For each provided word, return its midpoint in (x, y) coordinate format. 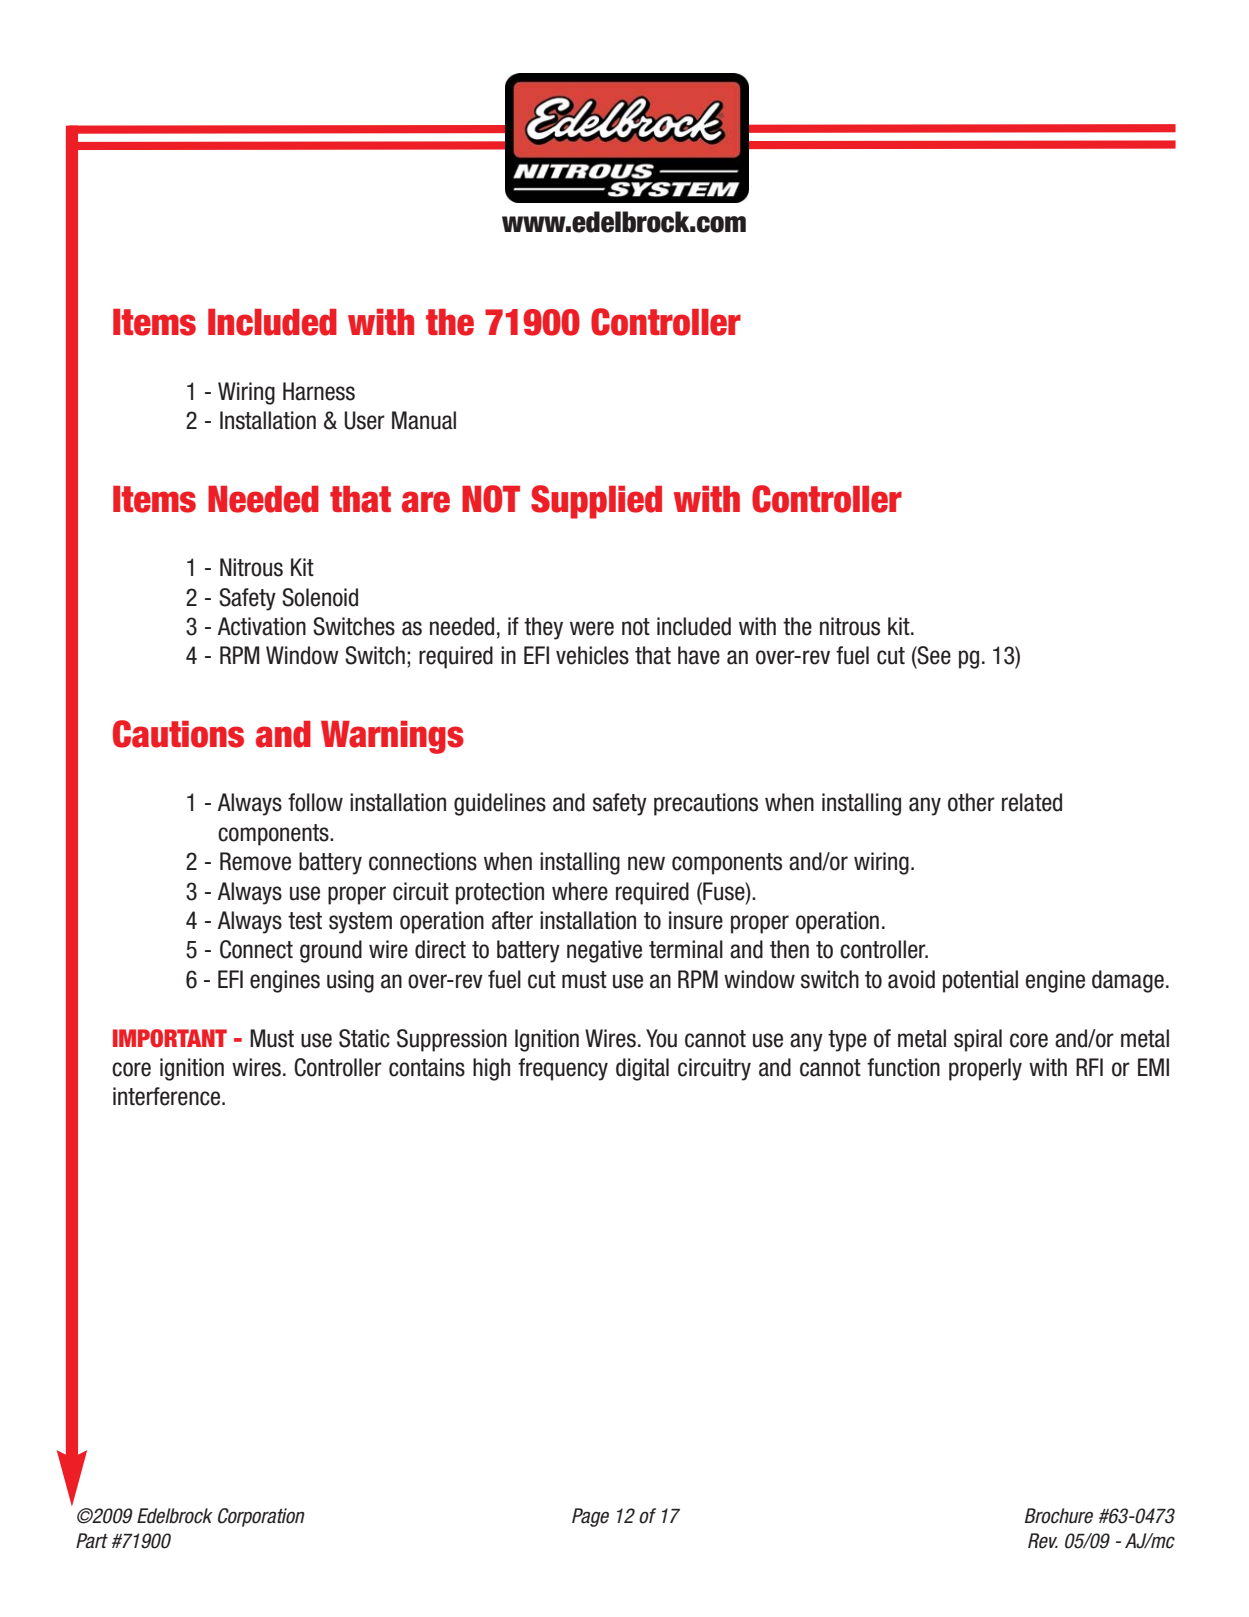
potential (980, 981)
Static (364, 1038)
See (933, 655)
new (646, 863)
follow (315, 802)
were (592, 628)
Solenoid (320, 597)
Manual (424, 420)
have (699, 655)
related (1032, 802)
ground (331, 951)
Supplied (596, 502)
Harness (319, 391)
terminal (686, 949)
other (971, 802)
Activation (262, 626)
